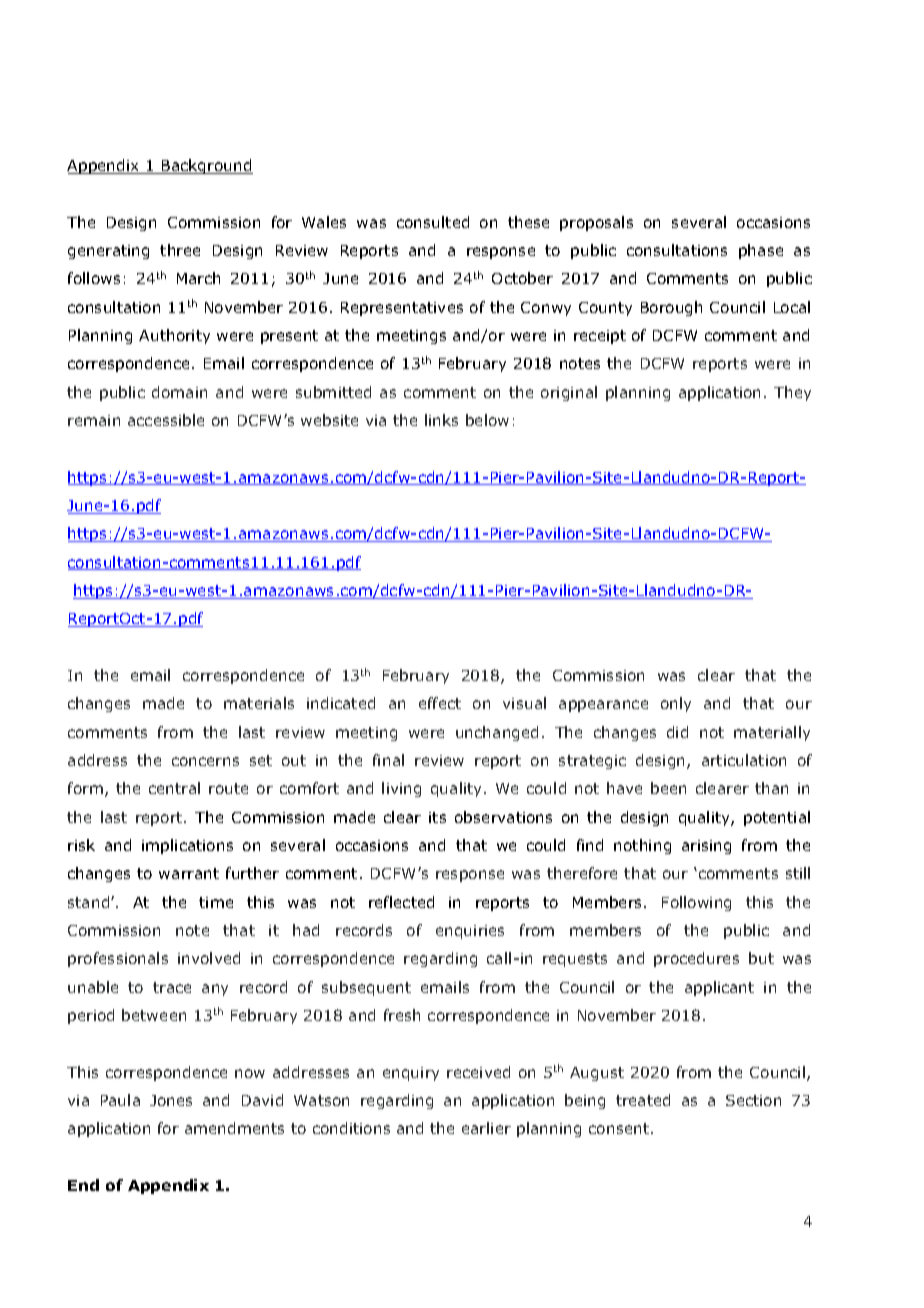  Describe the element at coordinates (753, 1100) in the screenshot. I see `Section` at that location.
